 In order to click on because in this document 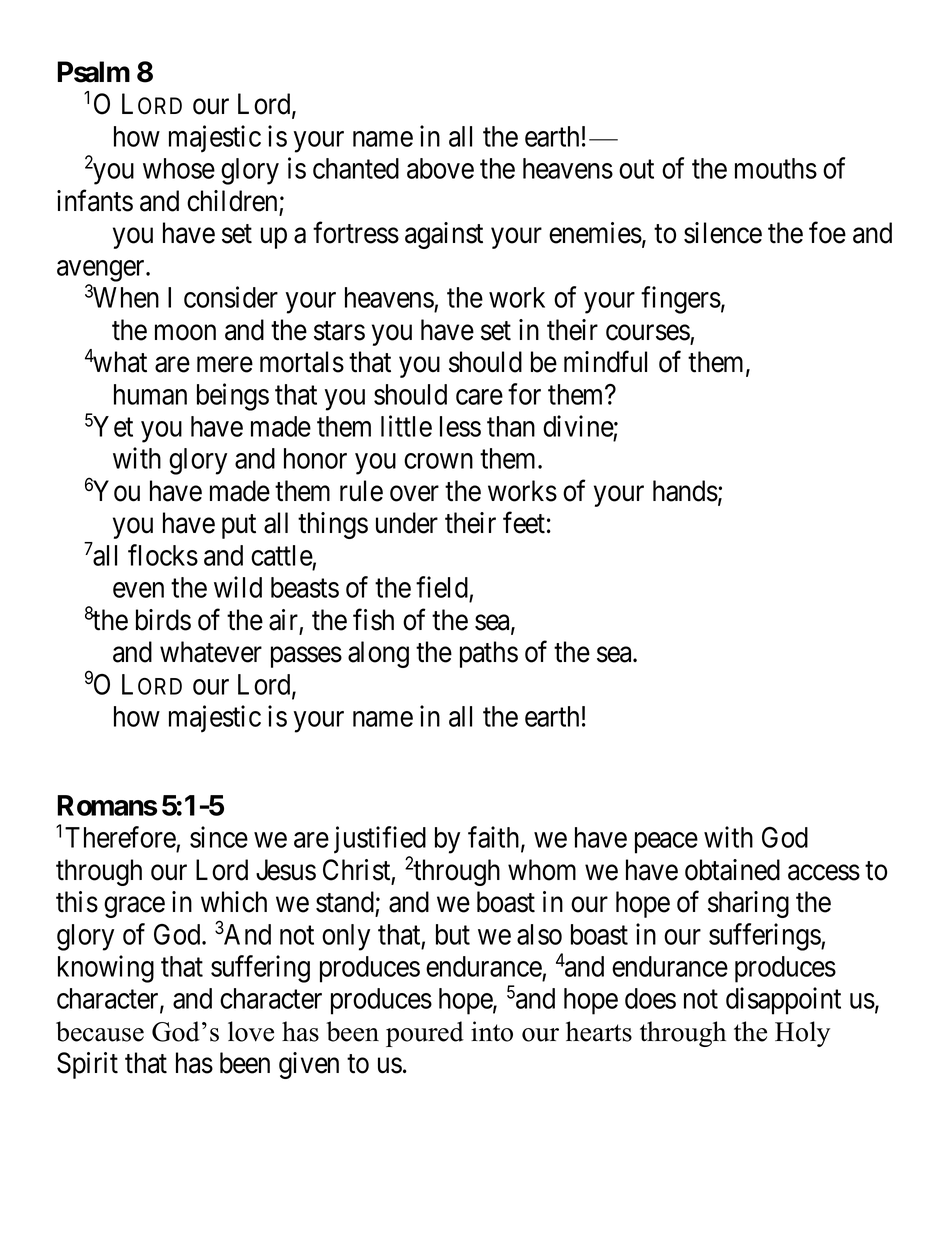, I will do `click(100, 1031)`.
